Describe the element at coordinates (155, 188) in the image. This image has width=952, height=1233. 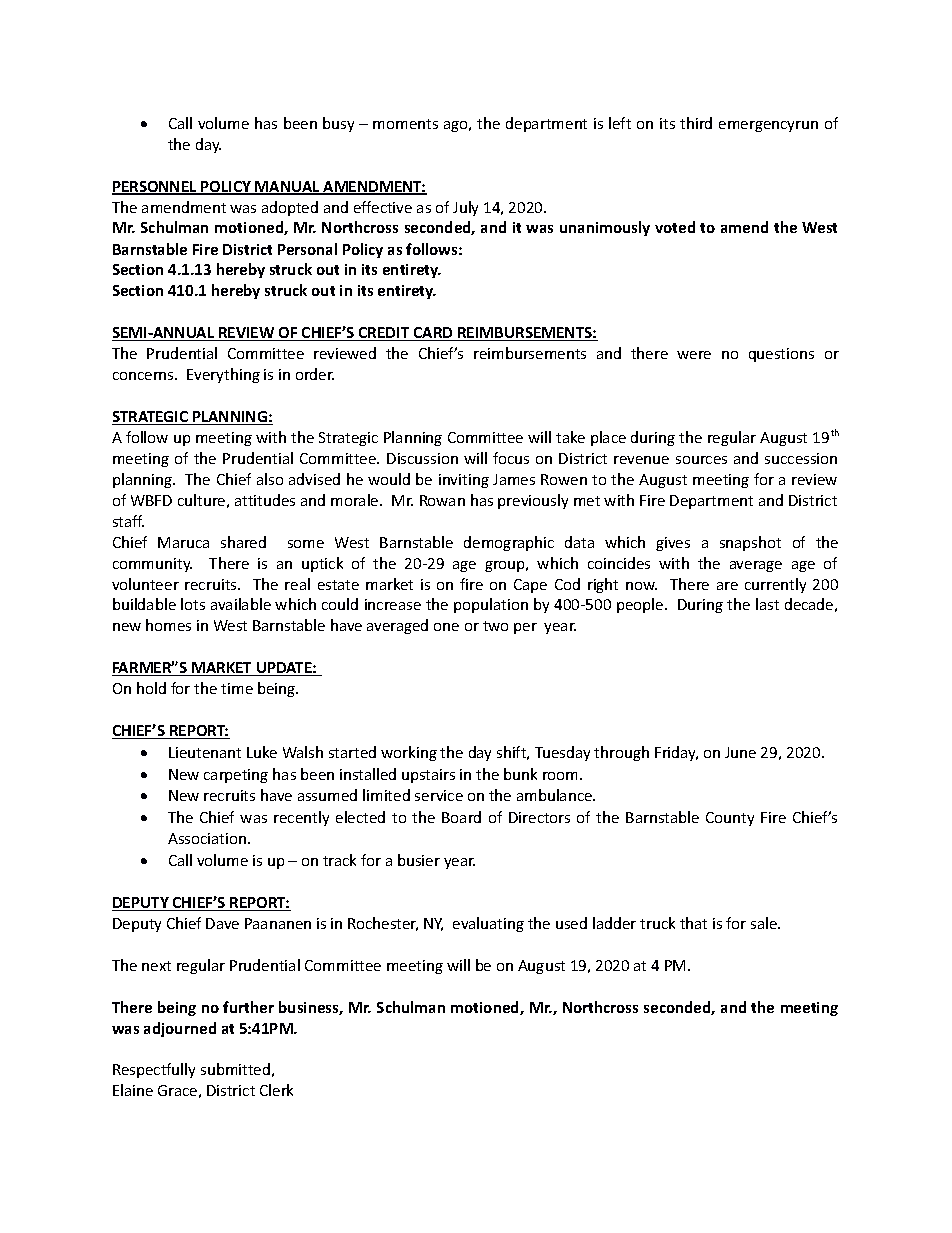
I see `PERSONNEL` at that location.
